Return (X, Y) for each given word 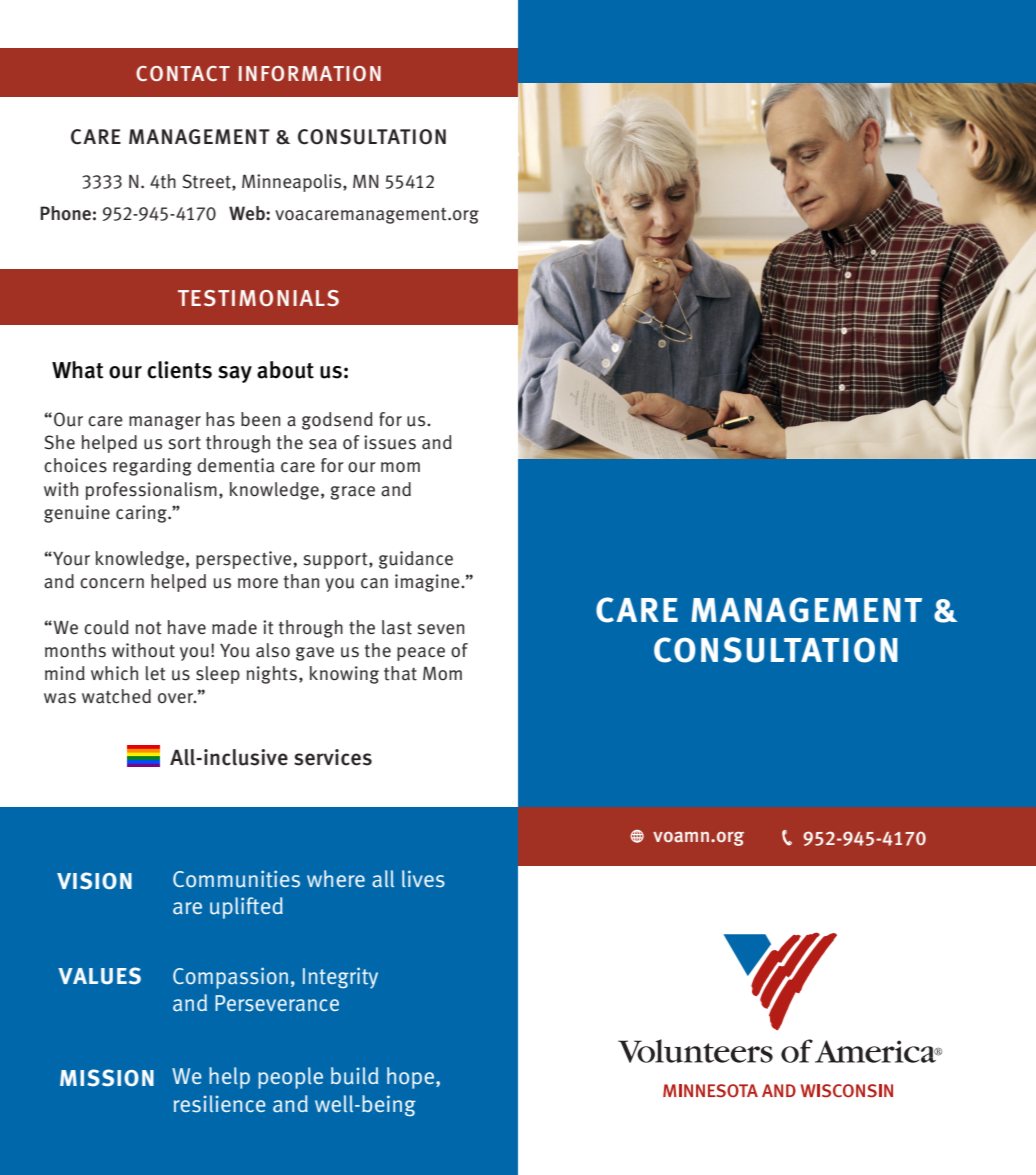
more (258, 583)
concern (112, 583)
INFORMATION (310, 73)
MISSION (107, 1078)
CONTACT (183, 73)
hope (412, 1078)
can (374, 583)
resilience (220, 1104)
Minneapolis (293, 183)
